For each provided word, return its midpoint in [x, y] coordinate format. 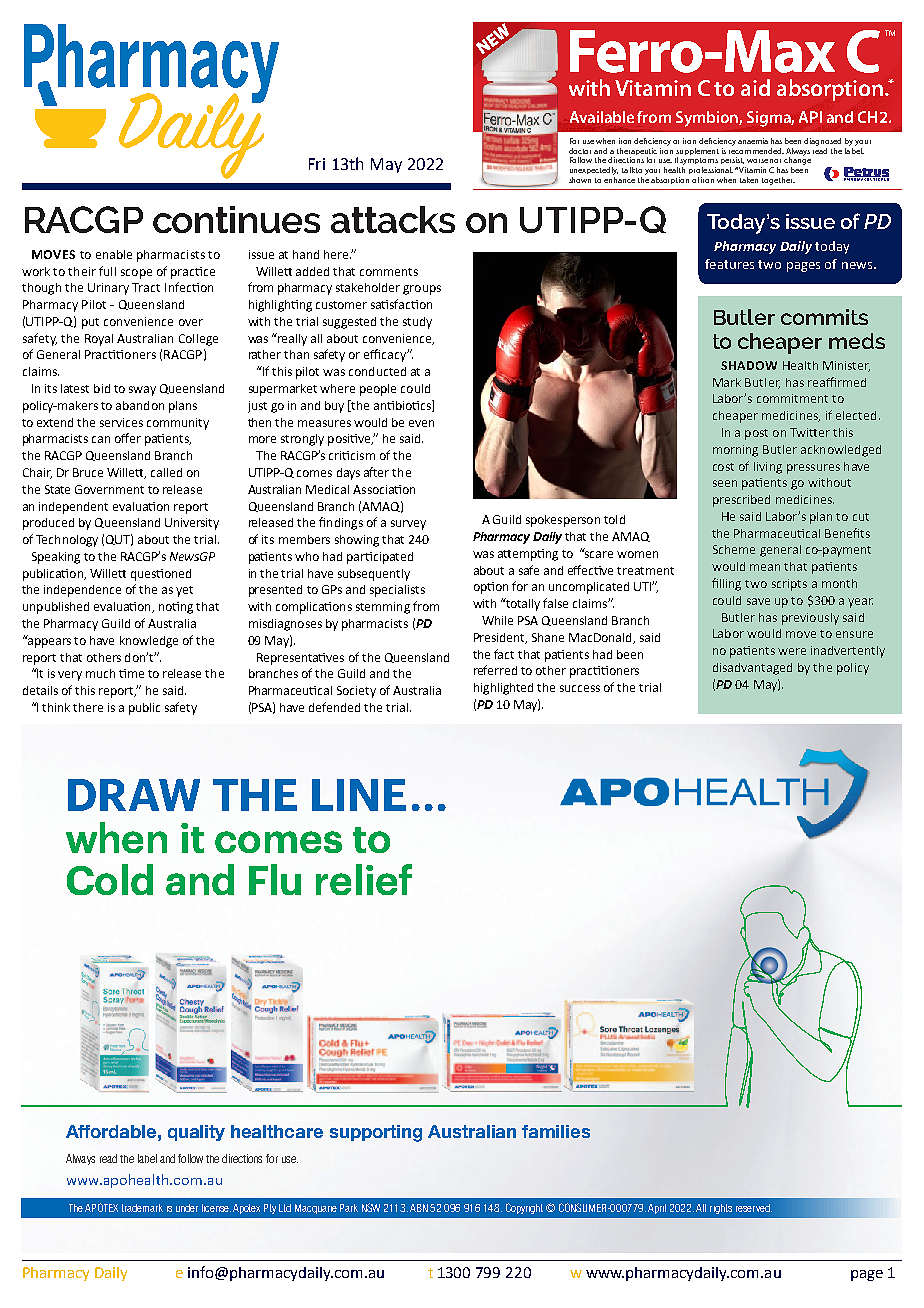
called [166, 472]
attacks [393, 219]
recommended [756, 149]
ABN [420, 1208]
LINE [359, 795]
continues [236, 219]
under [187, 1208]
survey [408, 525]
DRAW [134, 795]
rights [721, 1209]
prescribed [741, 501]
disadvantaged [752, 669]
